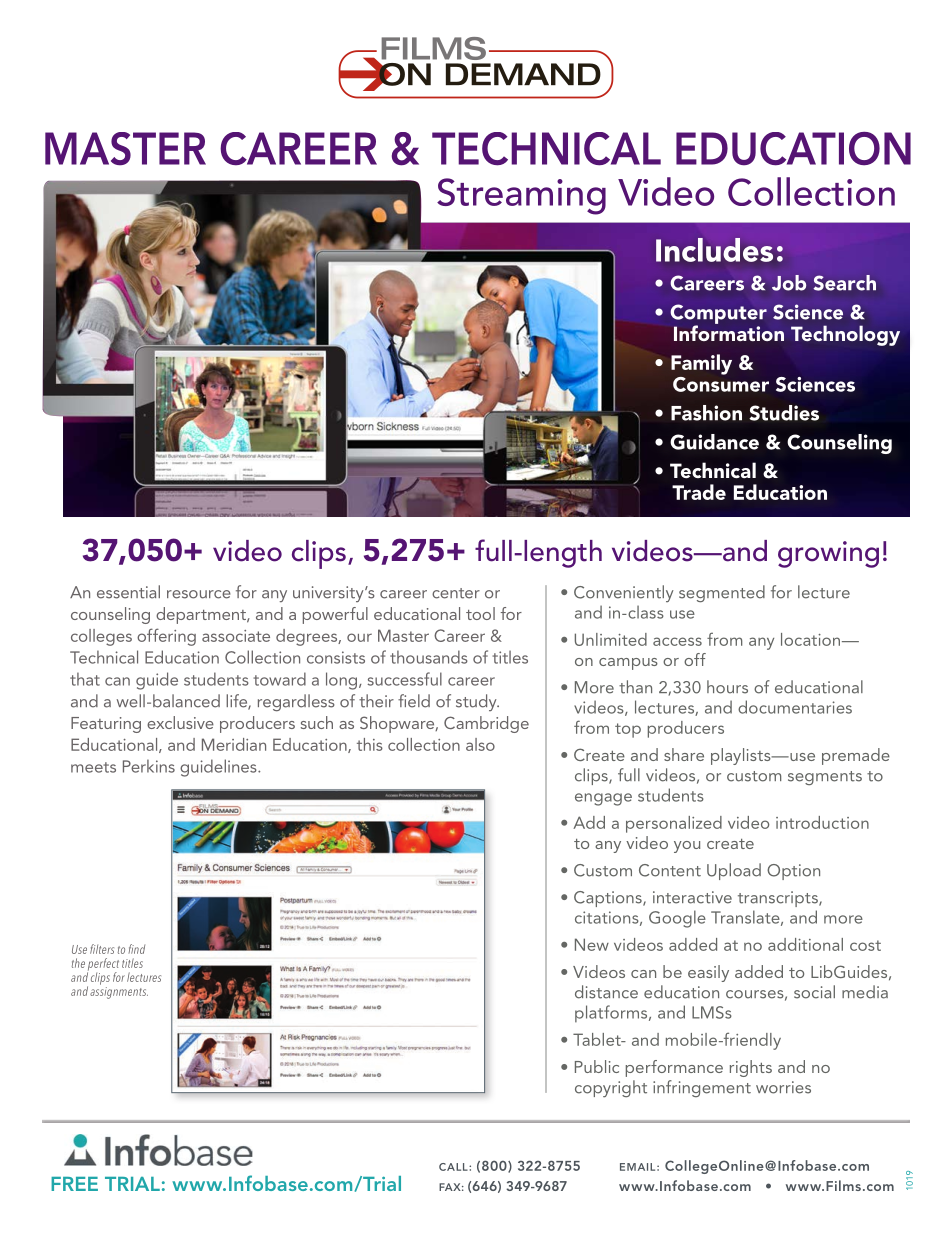 This screenshot has height=1233, width=952. I want to click on Job, so click(789, 283).
